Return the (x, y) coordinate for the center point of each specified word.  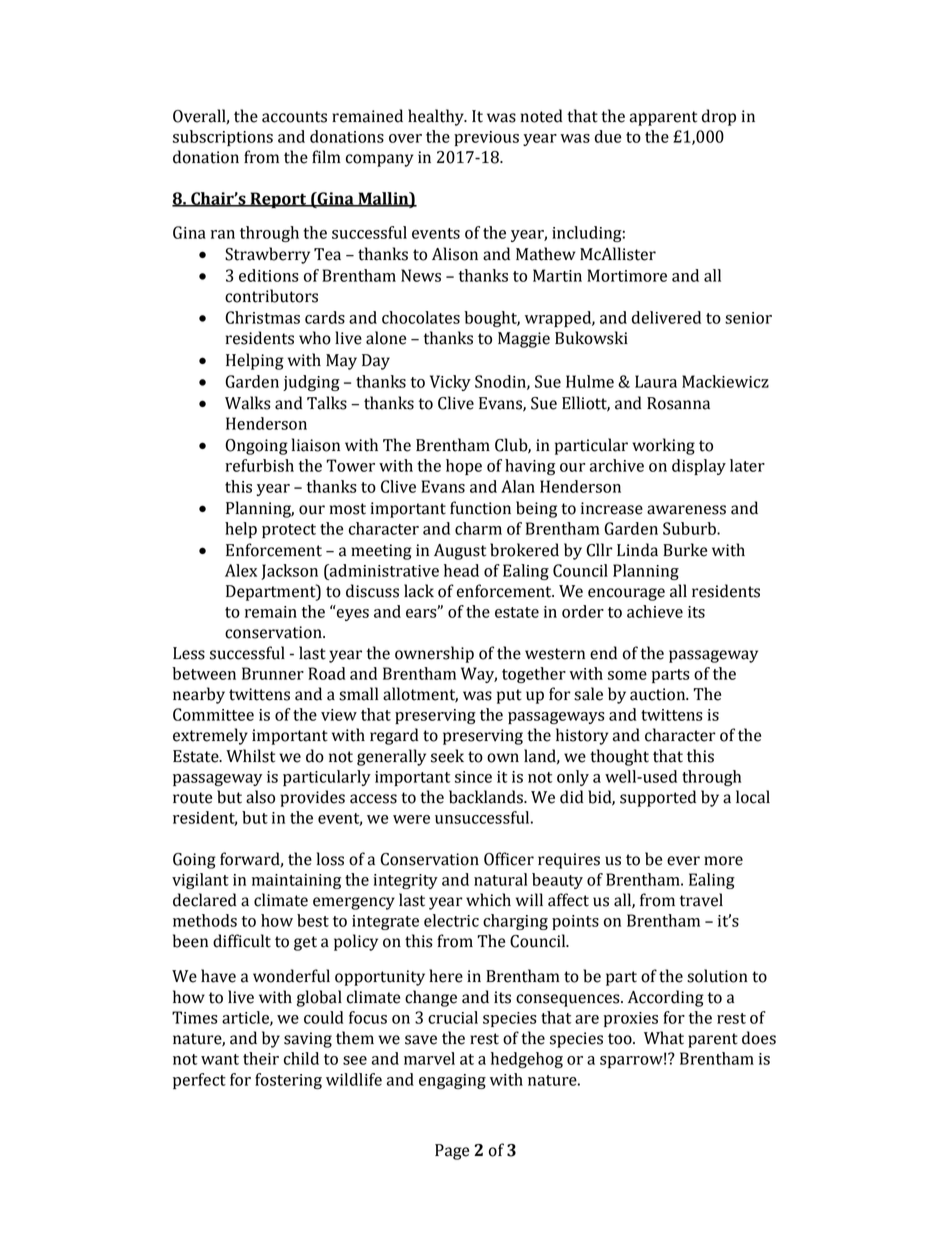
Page (452, 1152)
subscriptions (223, 138)
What (664, 1038)
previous (486, 138)
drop (719, 117)
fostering (288, 1081)
